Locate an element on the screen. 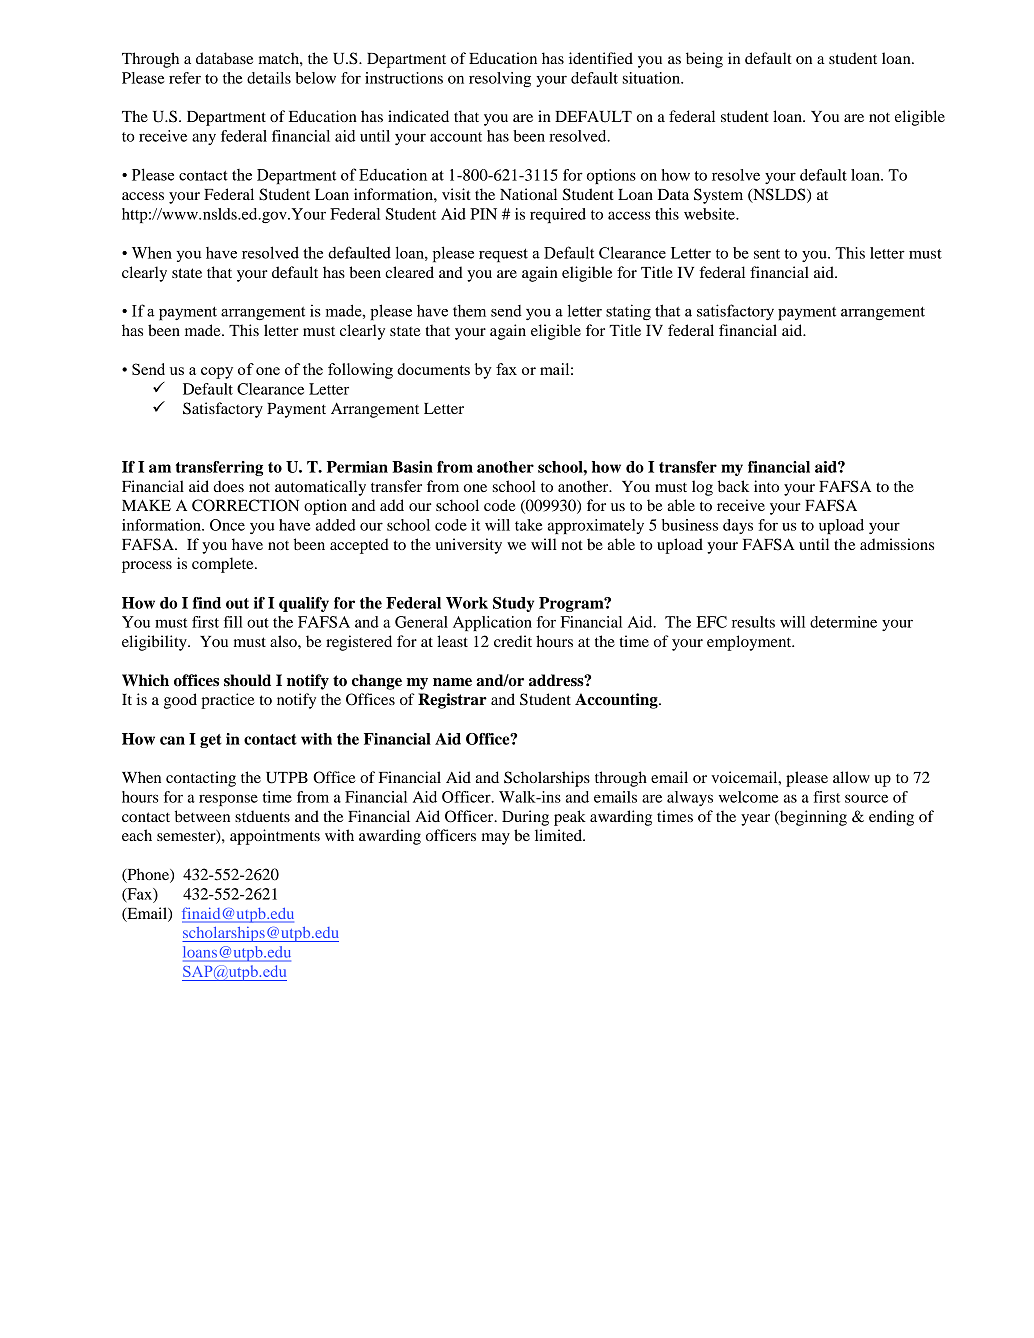  details is located at coordinates (269, 78).
